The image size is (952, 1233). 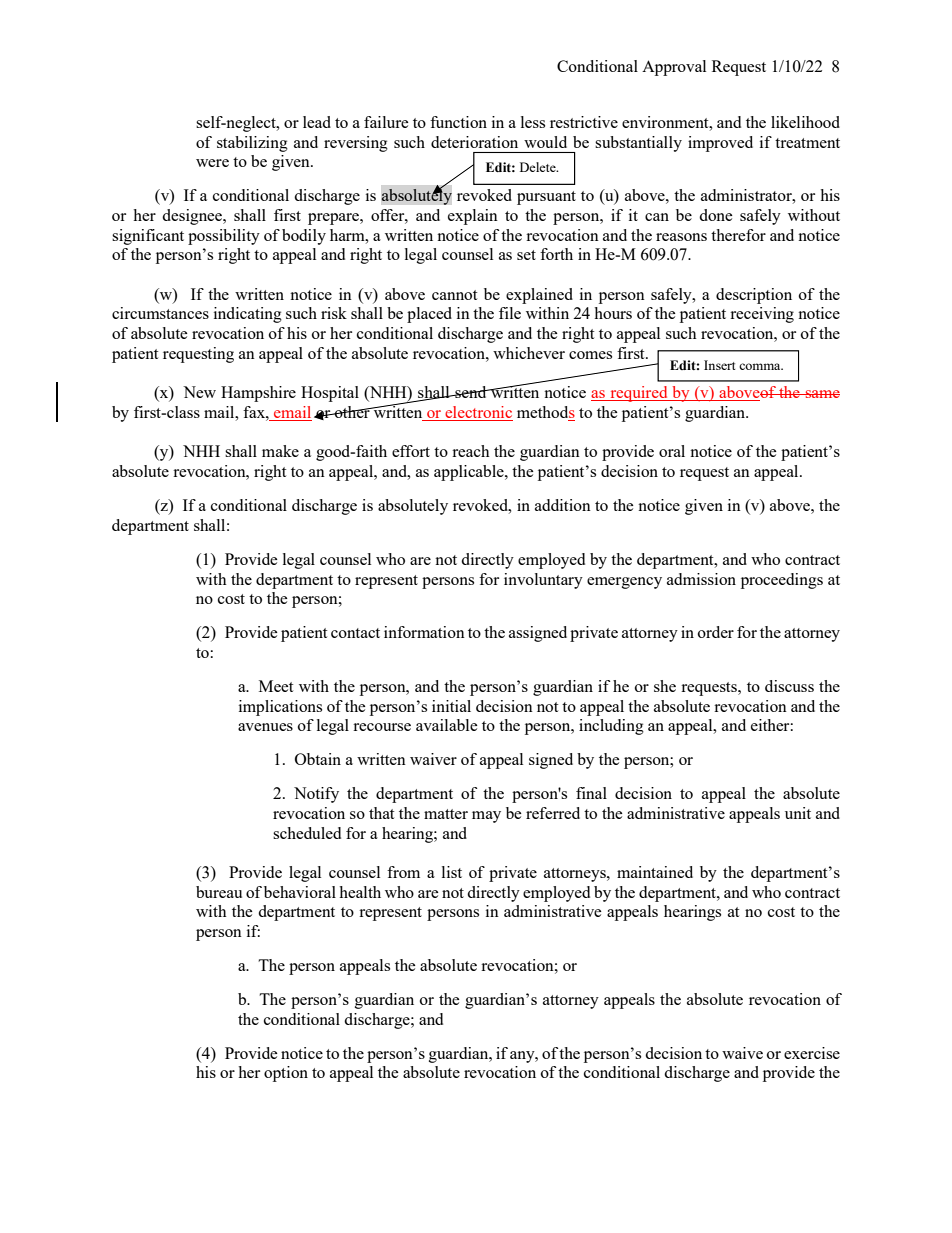 What do you see at coordinates (720, 144) in the screenshot?
I see `improved` at bounding box center [720, 144].
